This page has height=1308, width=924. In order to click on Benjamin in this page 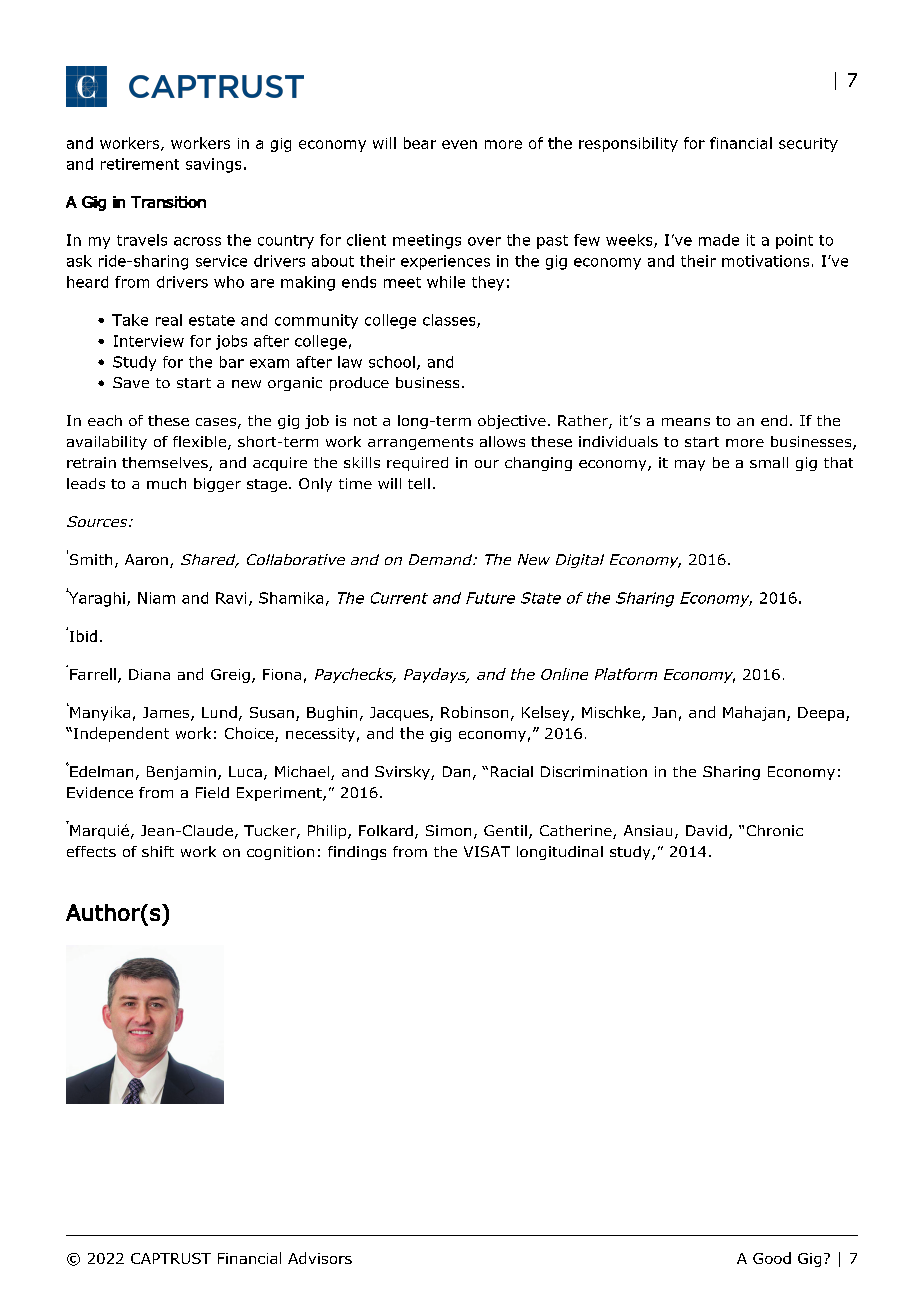, I will do `click(181, 773)`.
